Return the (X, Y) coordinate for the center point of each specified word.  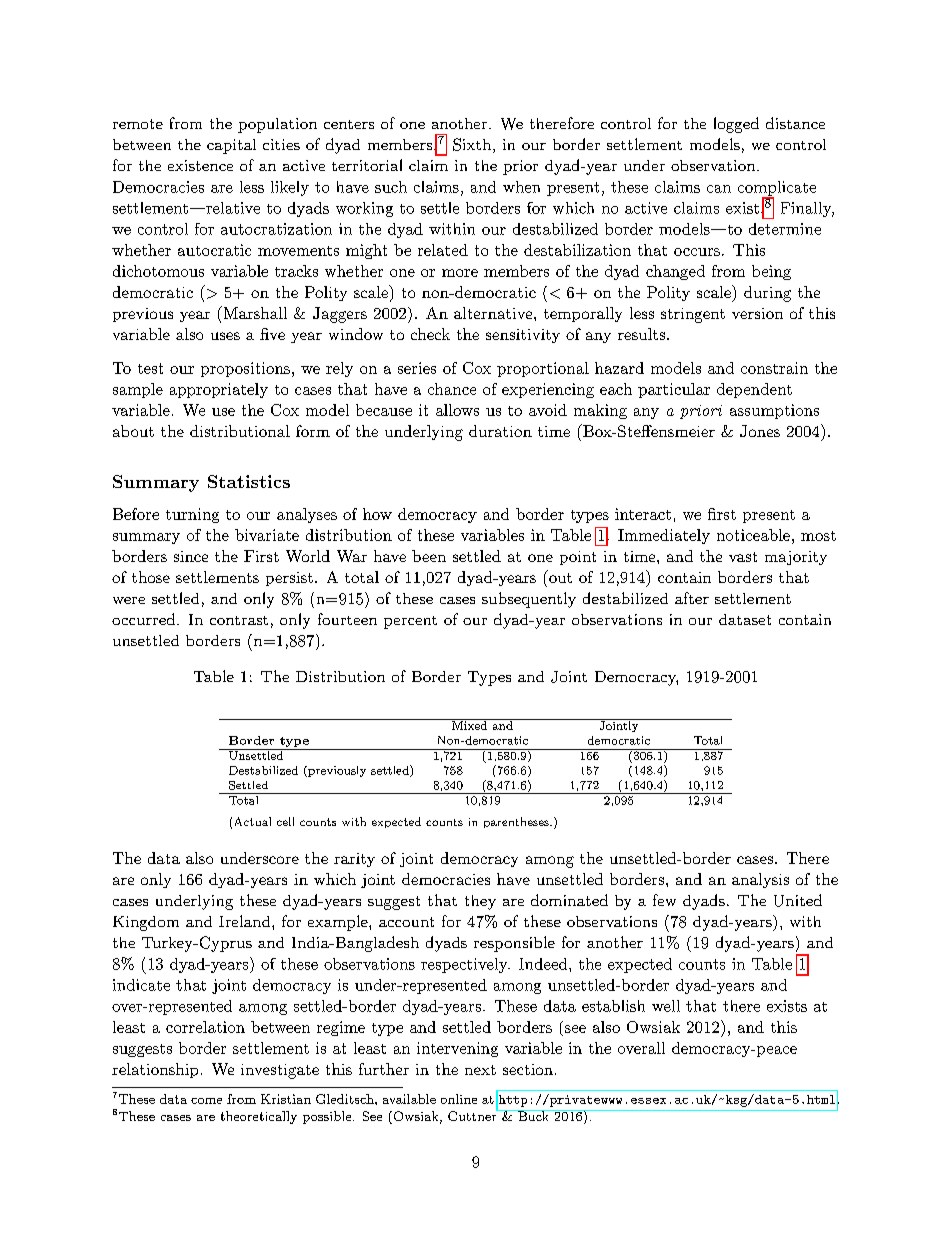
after (692, 598)
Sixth (473, 145)
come (206, 1101)
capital (231, 146)
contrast (239, 620)
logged (736, 125)
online (459, 1099)
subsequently (529, 600)
